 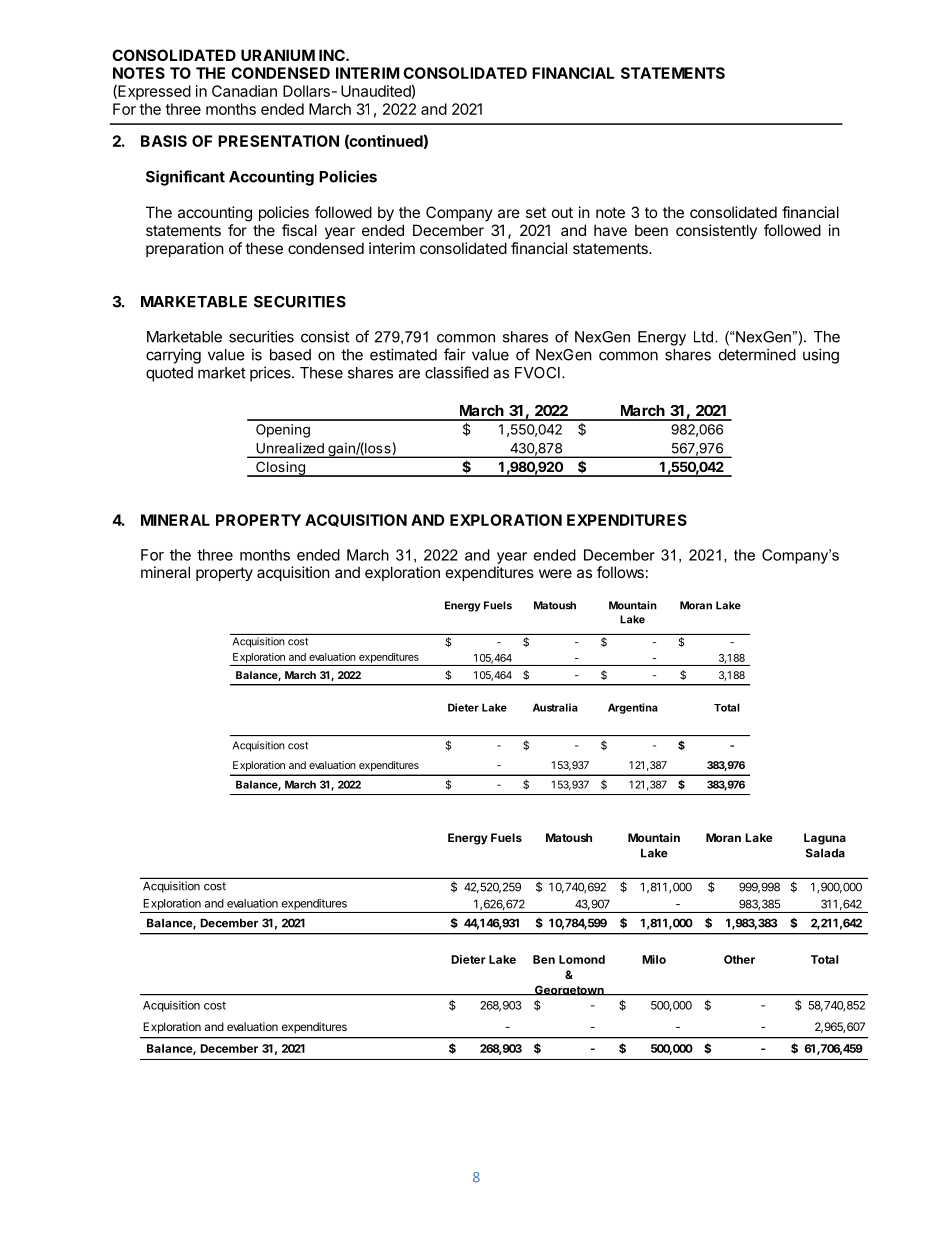 I want to click on Closing, so click(x=280, y=469).
